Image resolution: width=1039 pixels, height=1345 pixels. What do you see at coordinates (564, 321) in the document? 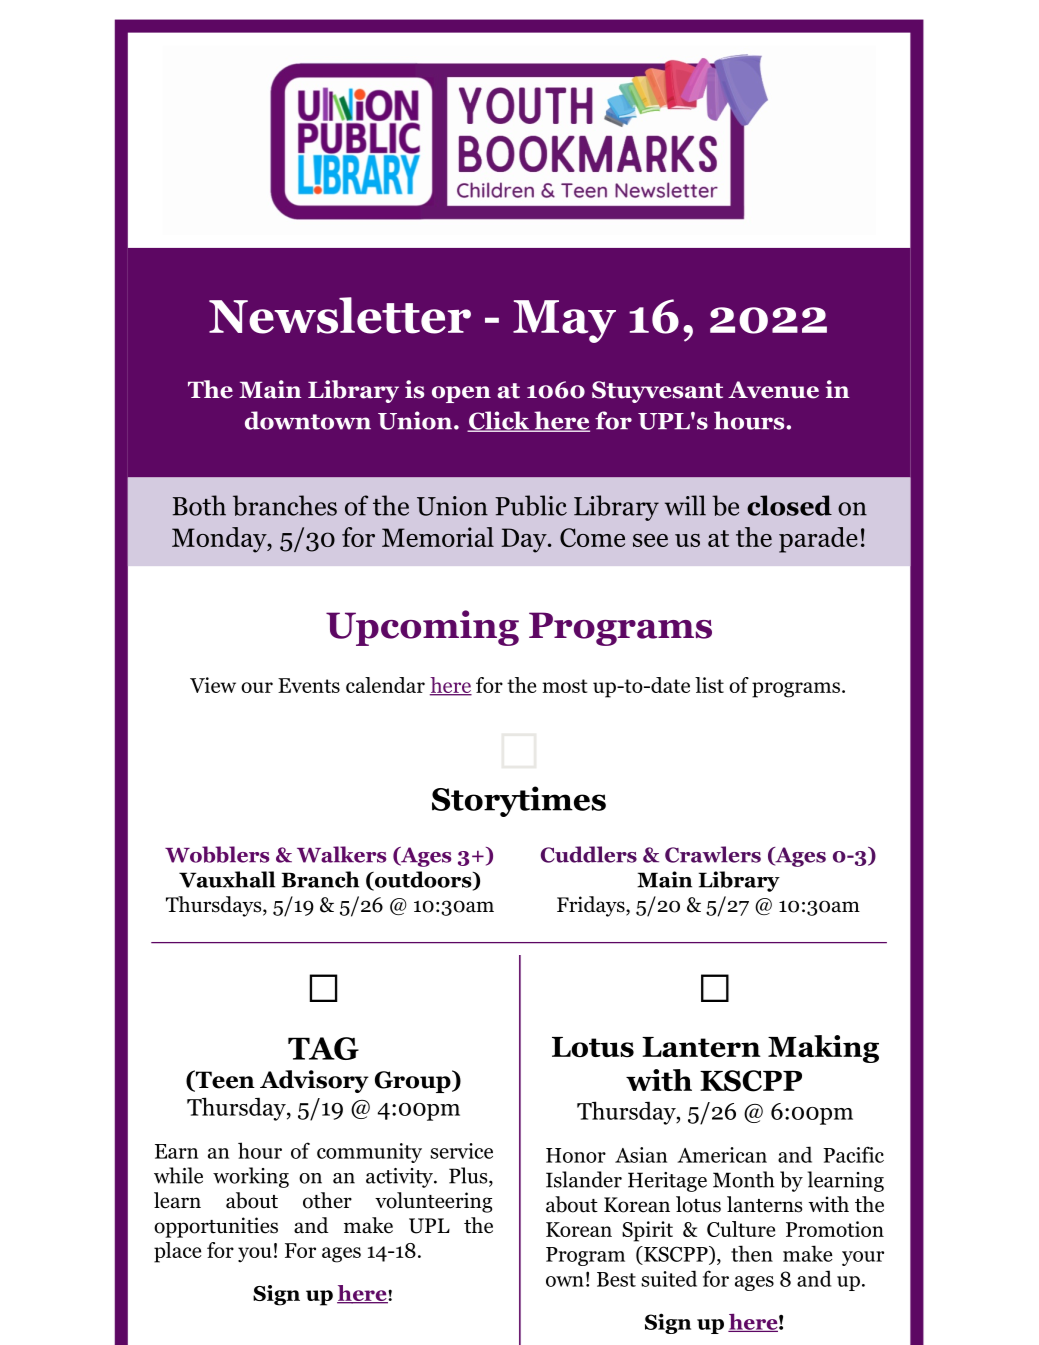
I see `May` at bounding box center [564, 321].
